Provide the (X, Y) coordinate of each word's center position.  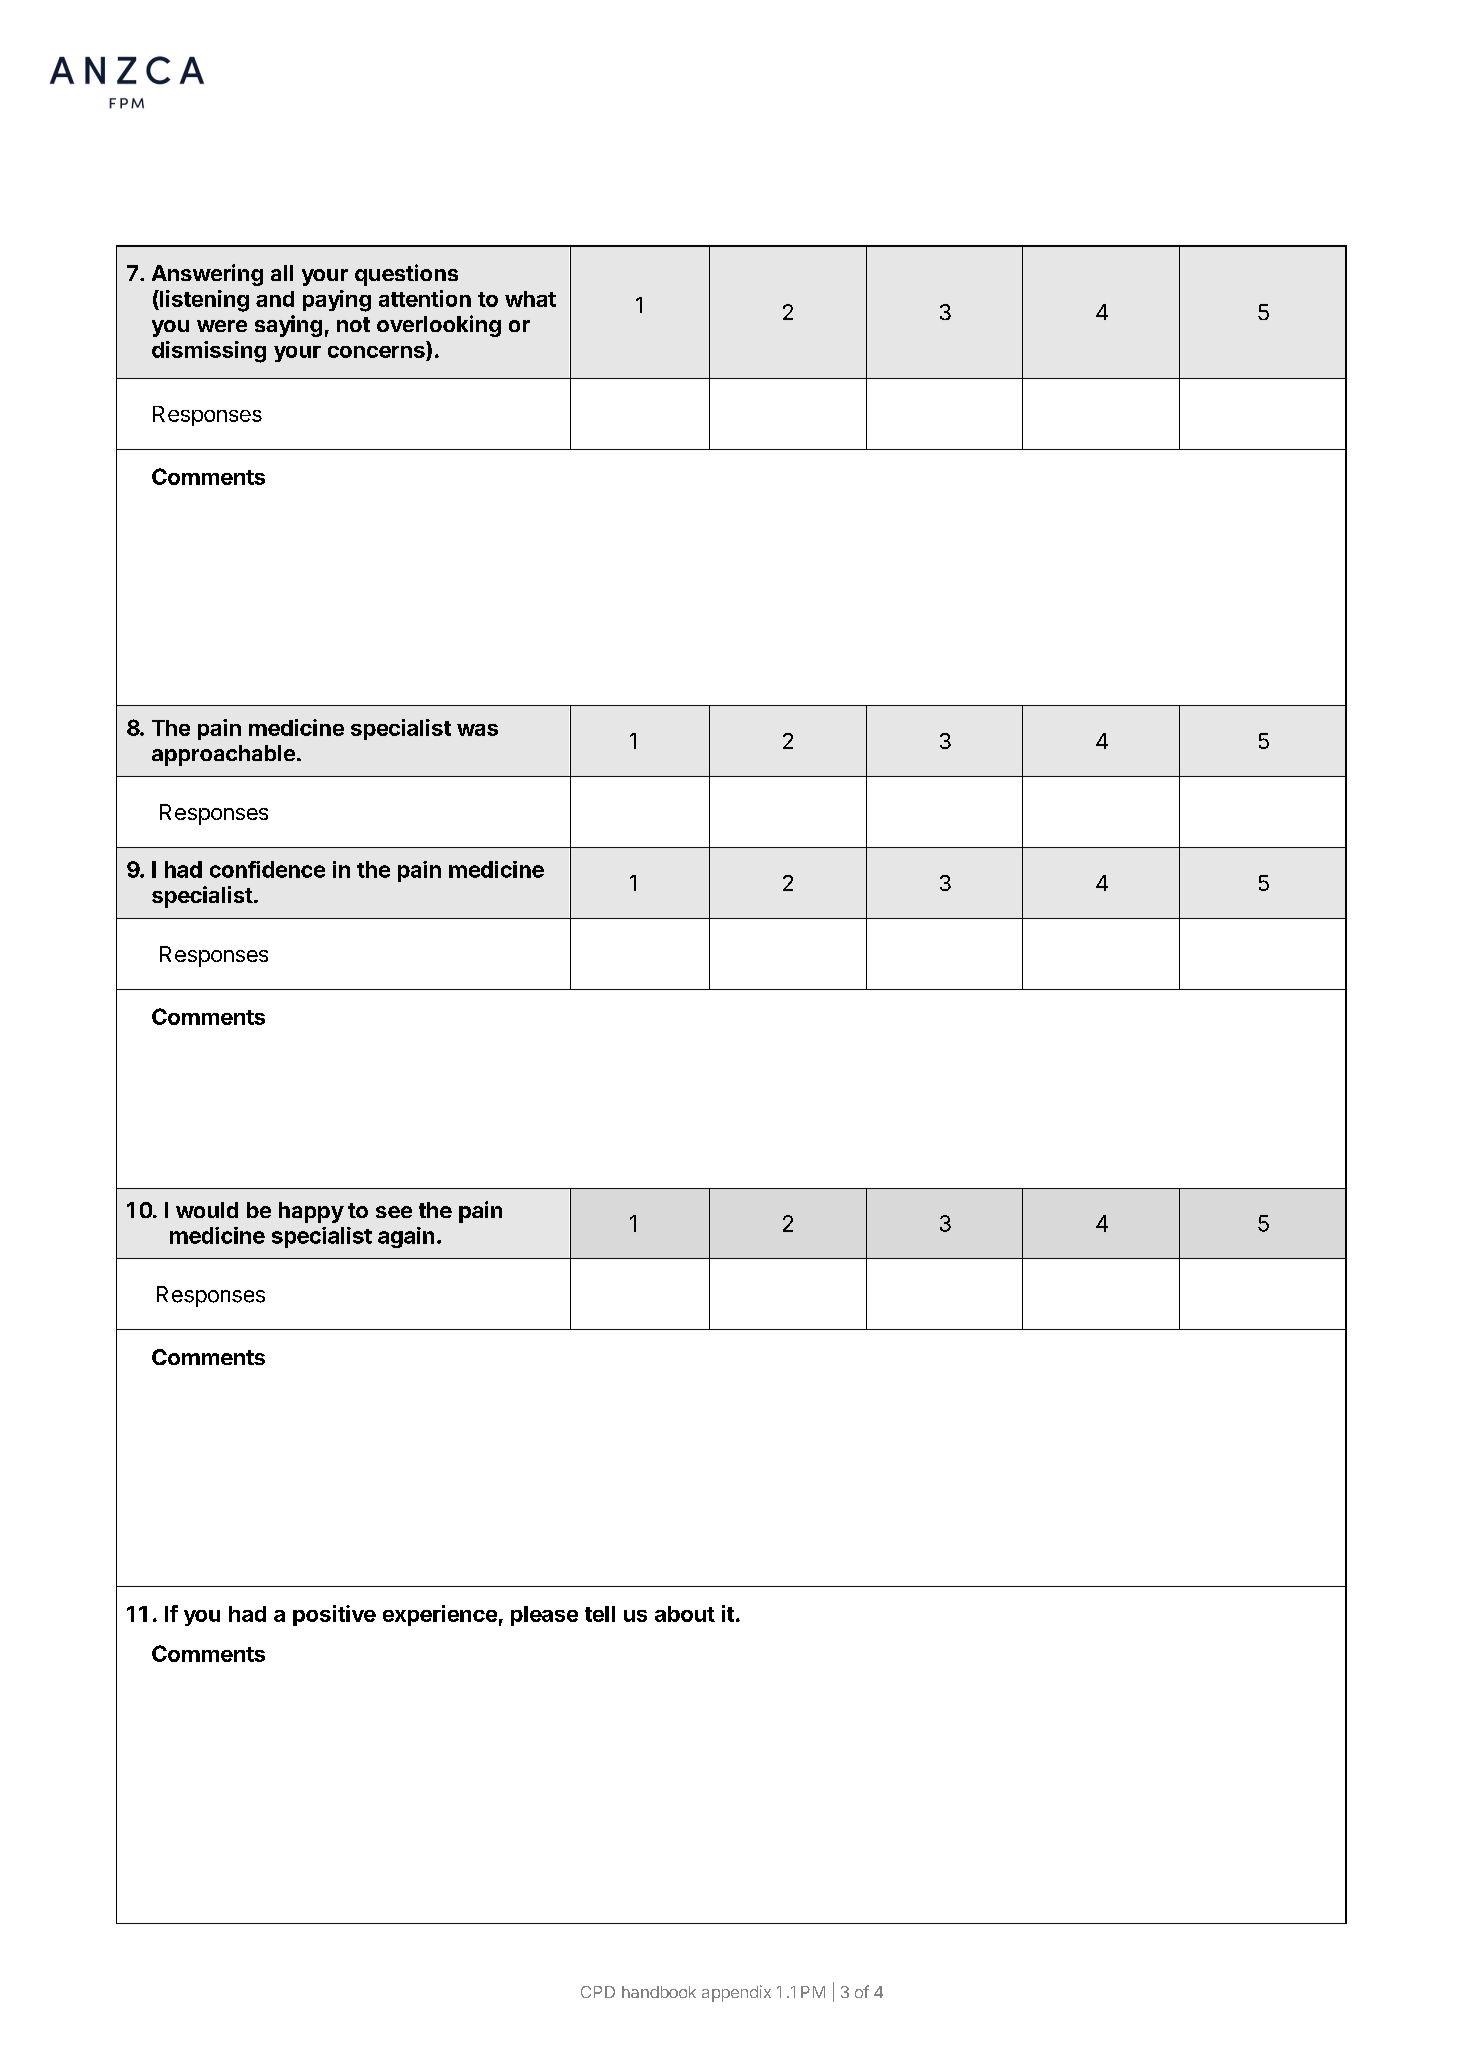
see (394, 1212)
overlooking (439, 326)
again (406, 1237)
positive (334, 1615)
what (530, 299)
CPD (598, 1992)
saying (288, 326)
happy (311, 1212)
